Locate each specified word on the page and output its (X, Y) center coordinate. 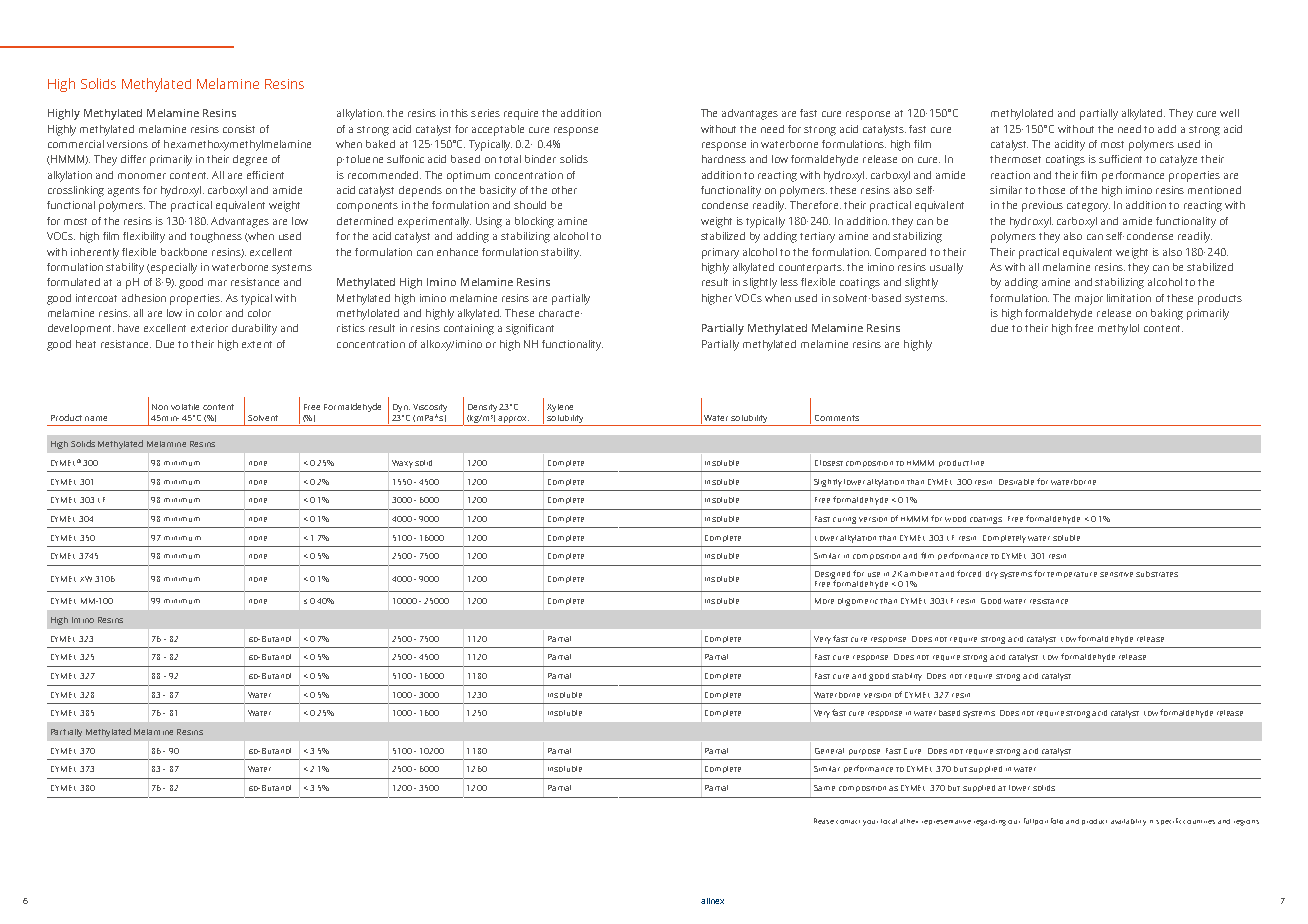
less (789, 282)
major (1089, 299)
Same (824, 788)
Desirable (1016, 482)
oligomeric (858, 602)
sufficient (1120, 159)
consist (239, 129)
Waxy (402, 464)
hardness (724, 159)
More (824, 601)
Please (824, 821)
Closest (829, 463)
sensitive (1116, 574)
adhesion (144, 298)
